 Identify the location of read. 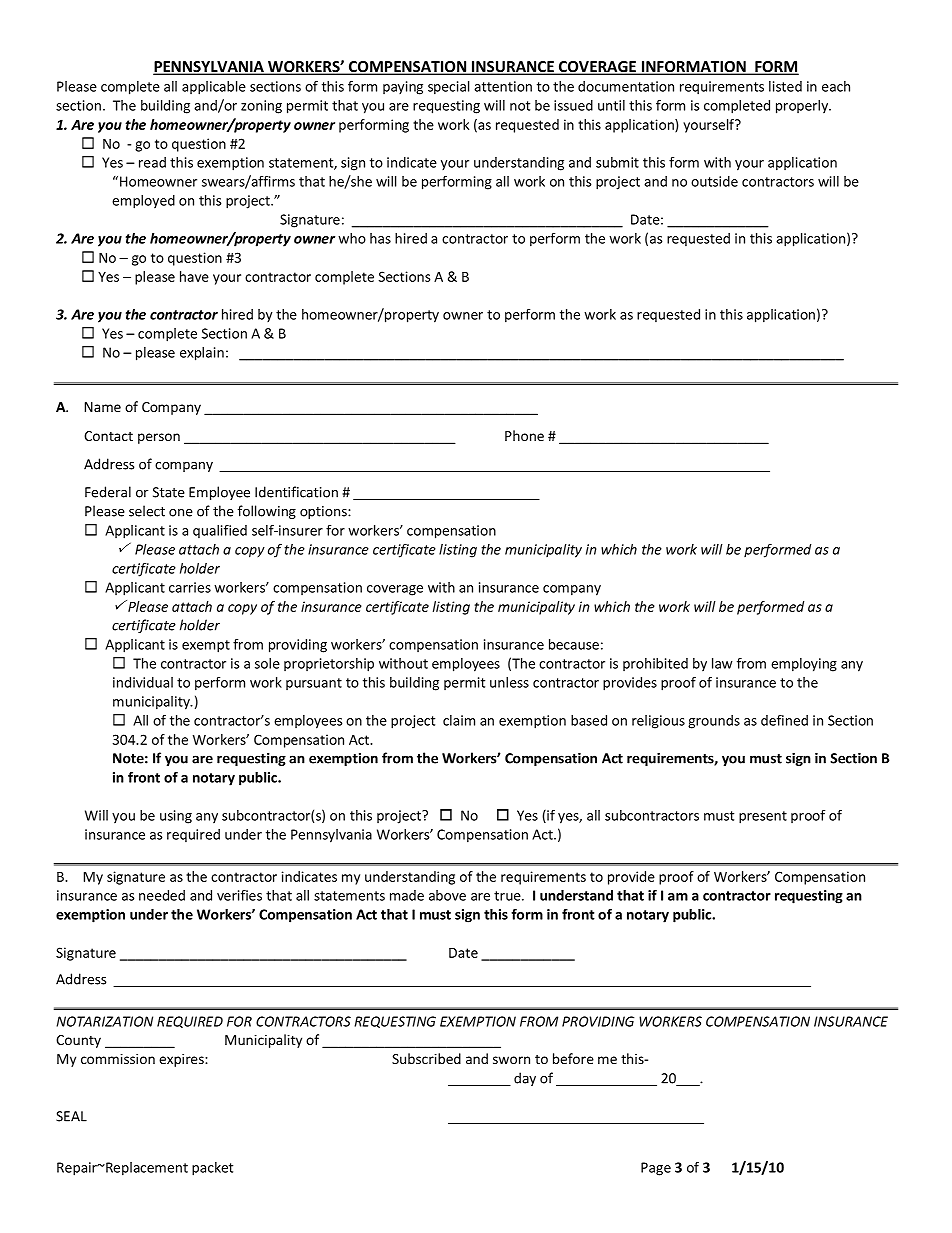
(152, 162).
